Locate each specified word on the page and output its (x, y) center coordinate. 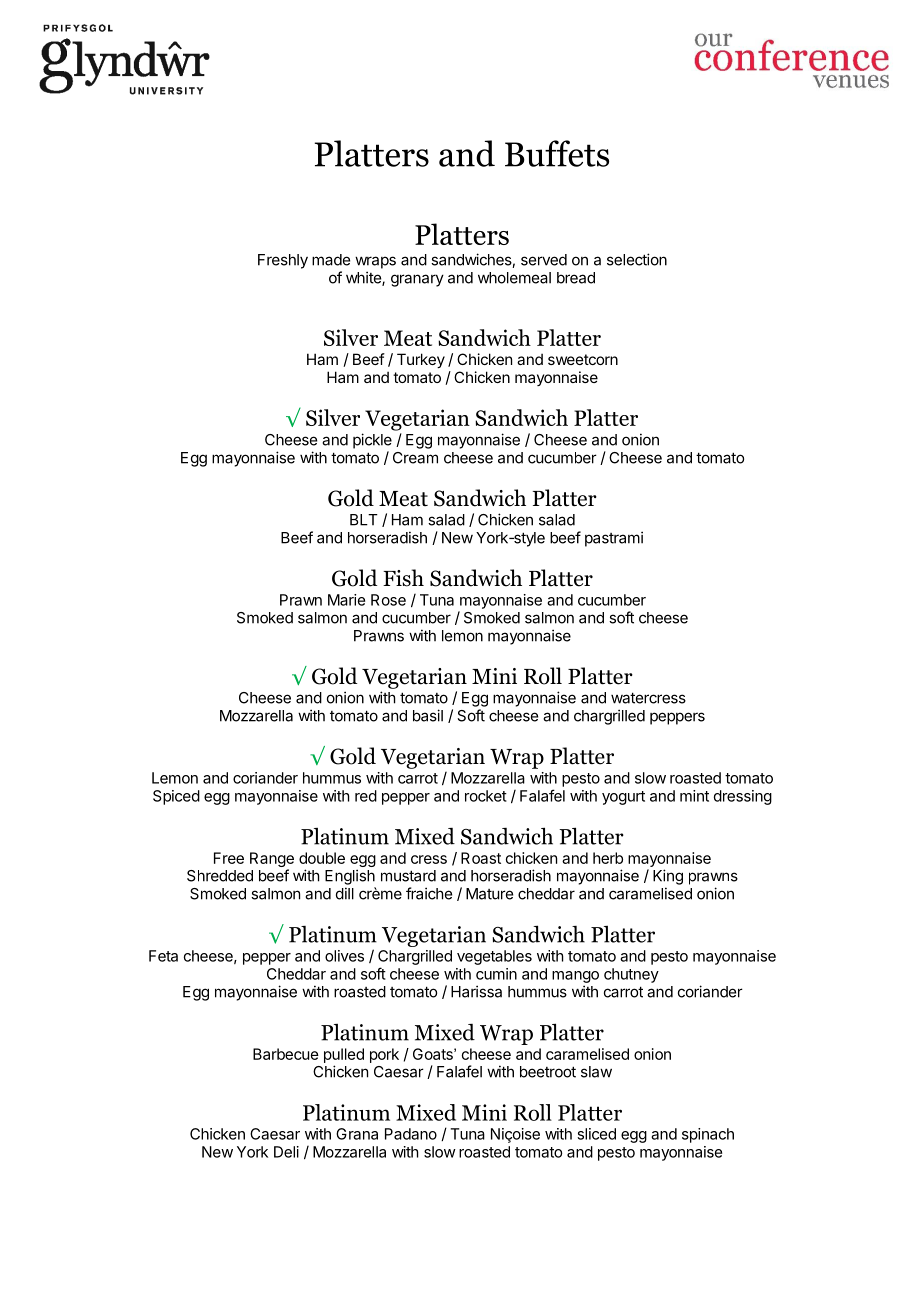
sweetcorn (583, 359)
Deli (286, 1152)
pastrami (614, 539)
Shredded (220, 876)
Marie (346, 600)
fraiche (429, 893)
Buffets (557, 153)
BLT (364, 520)
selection (637, 259)
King (668, 877)
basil (428, 715)
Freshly (283, 261)
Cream (415, 458)
